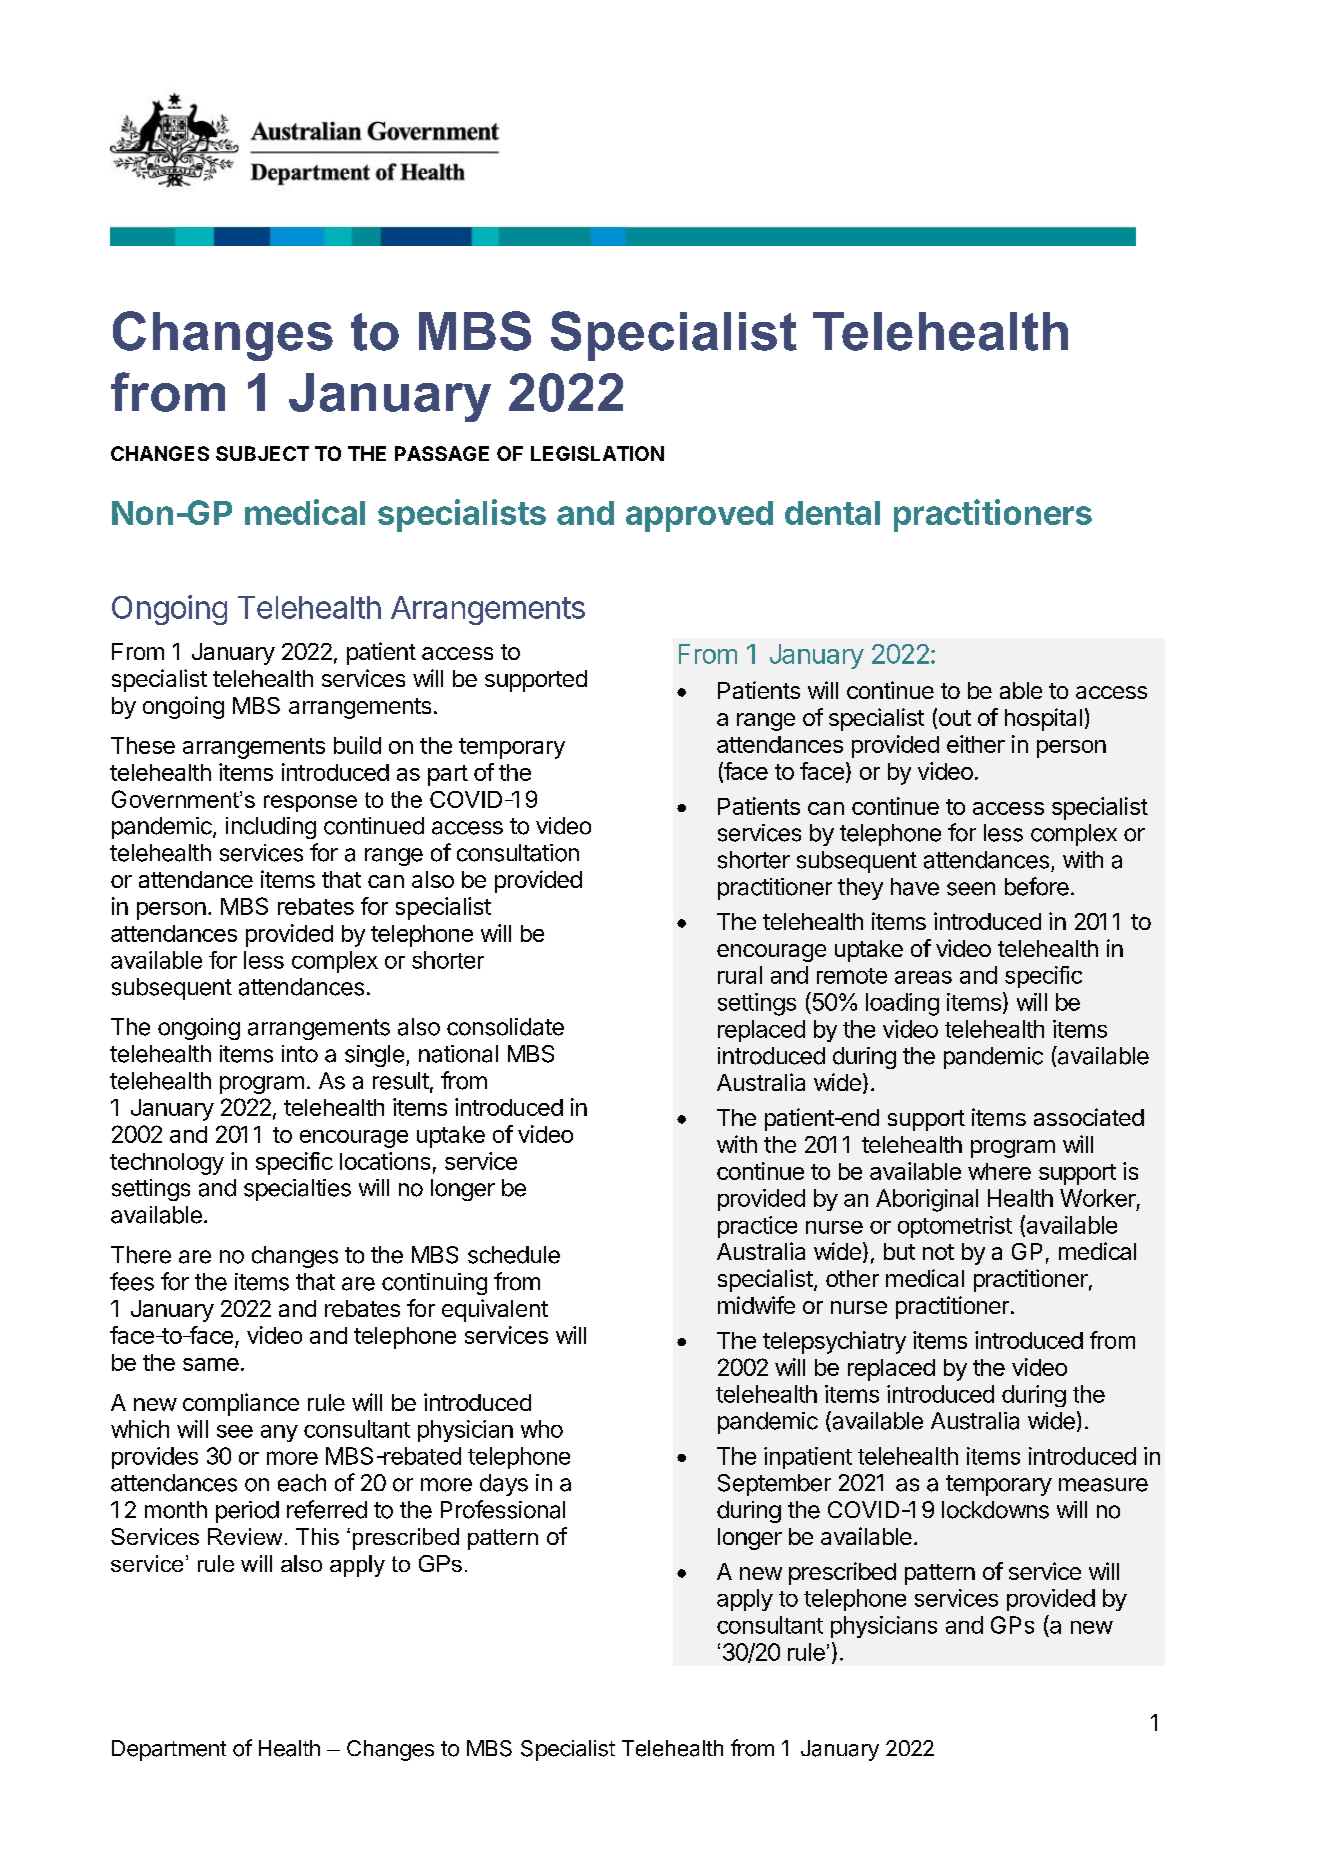 This page has height=1870, width=1322. What do you see at coordinates (505, 1027) in the page?
I see `consolidate` at bounding box center [505, 1027].
